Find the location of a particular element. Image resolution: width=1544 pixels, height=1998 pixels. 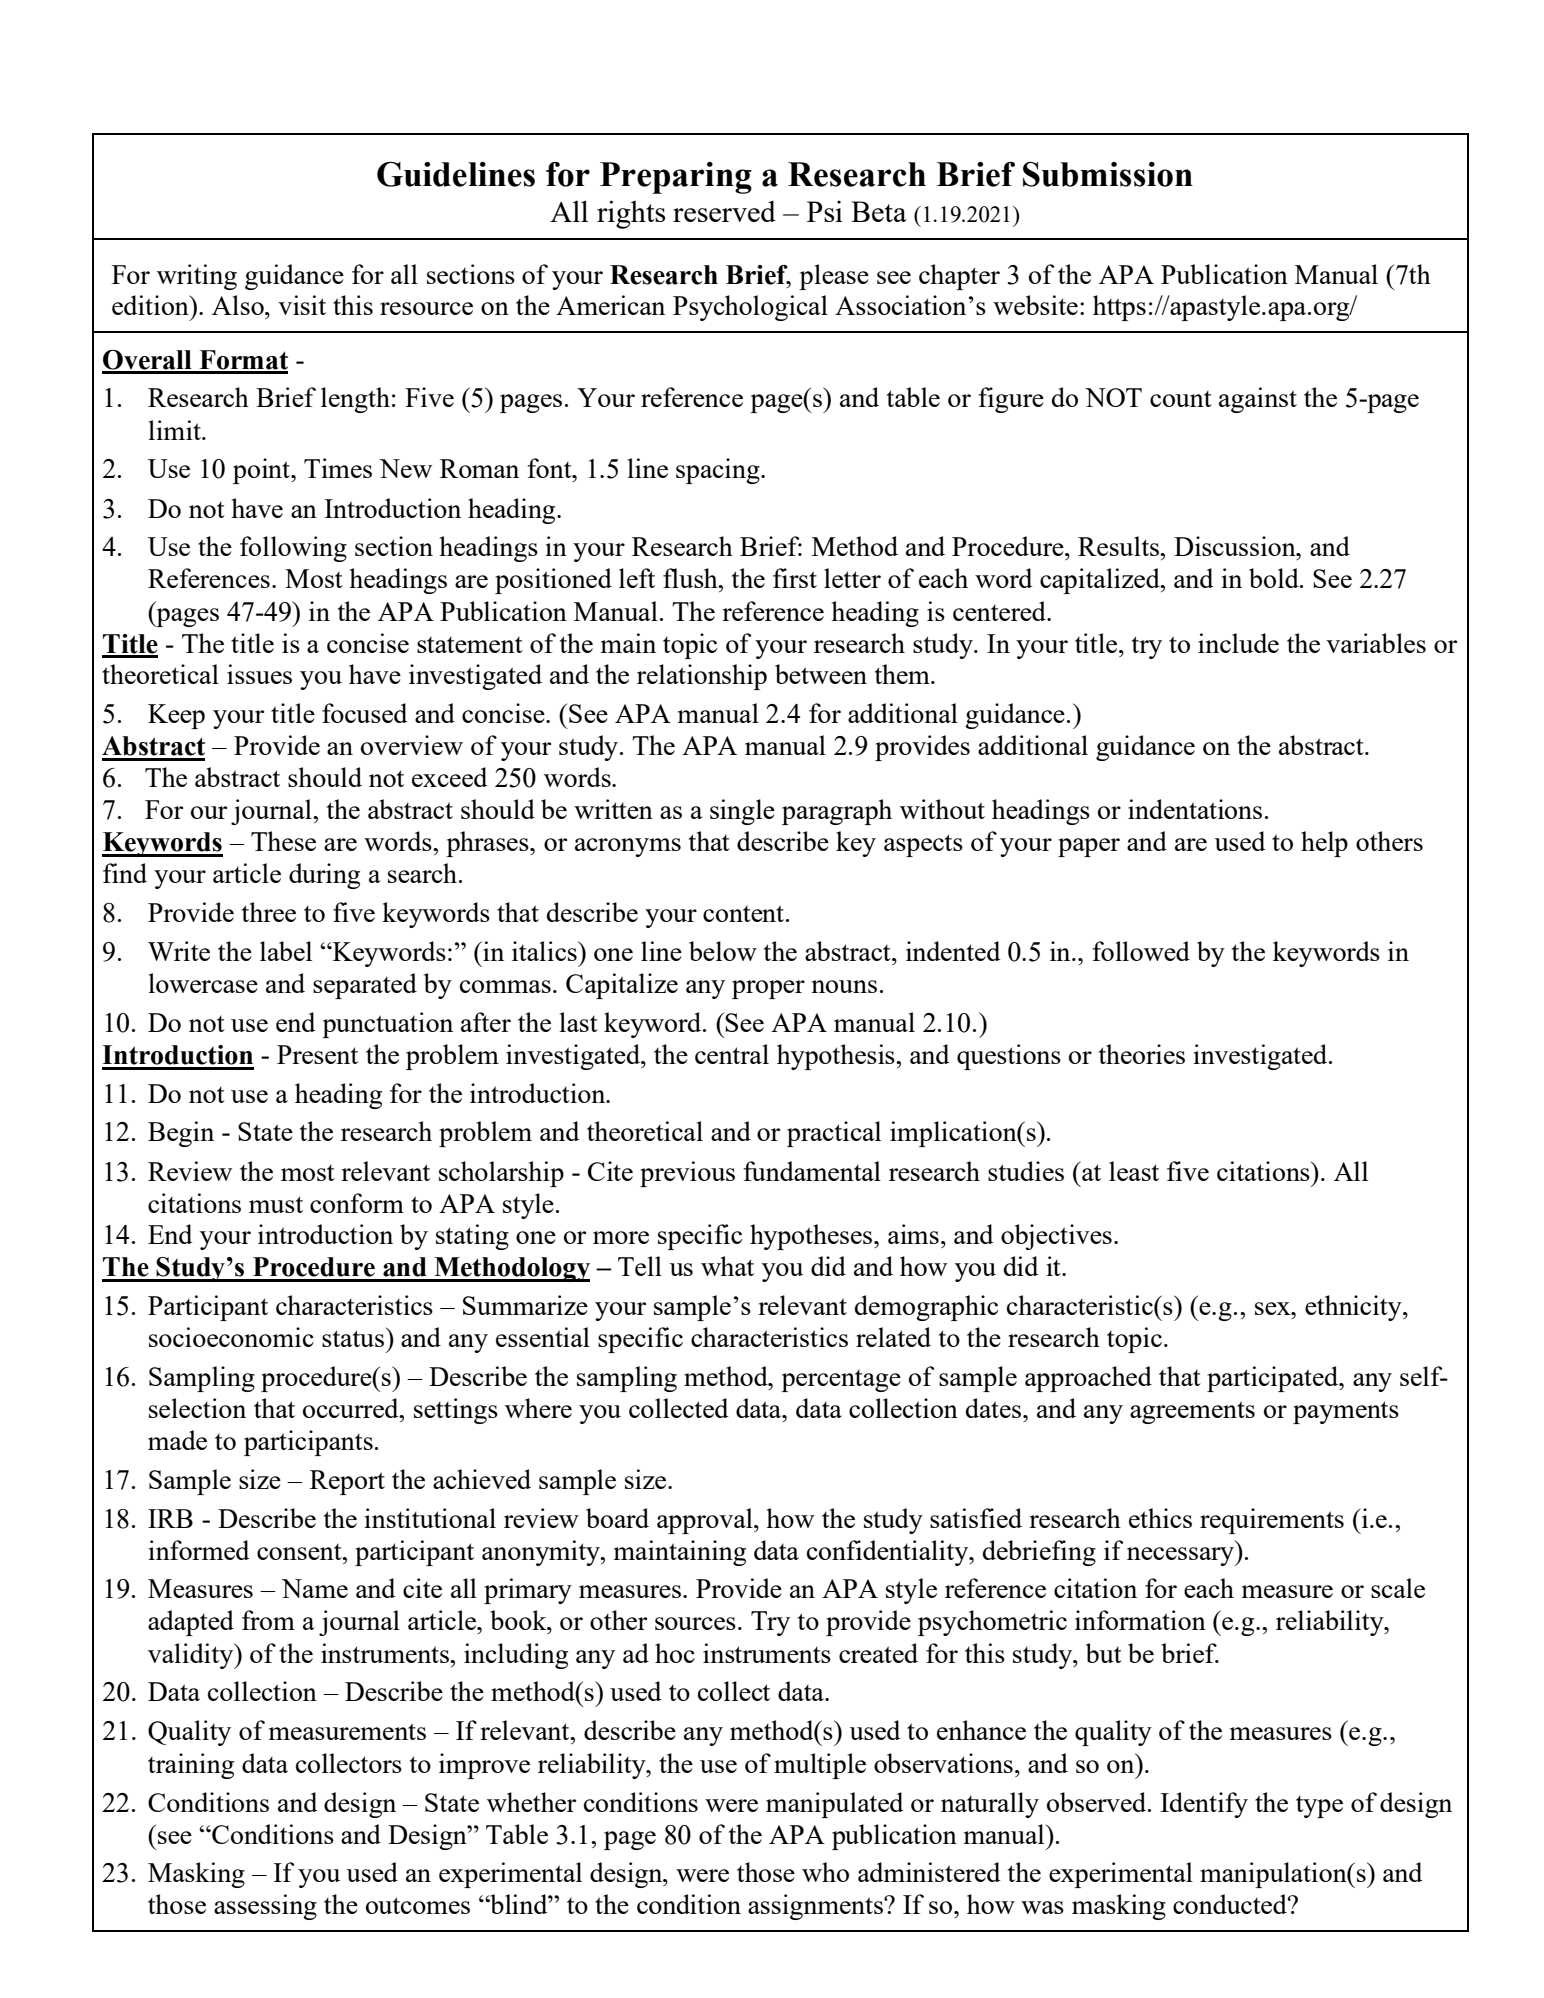

between is located at coordinates (821, 674).
